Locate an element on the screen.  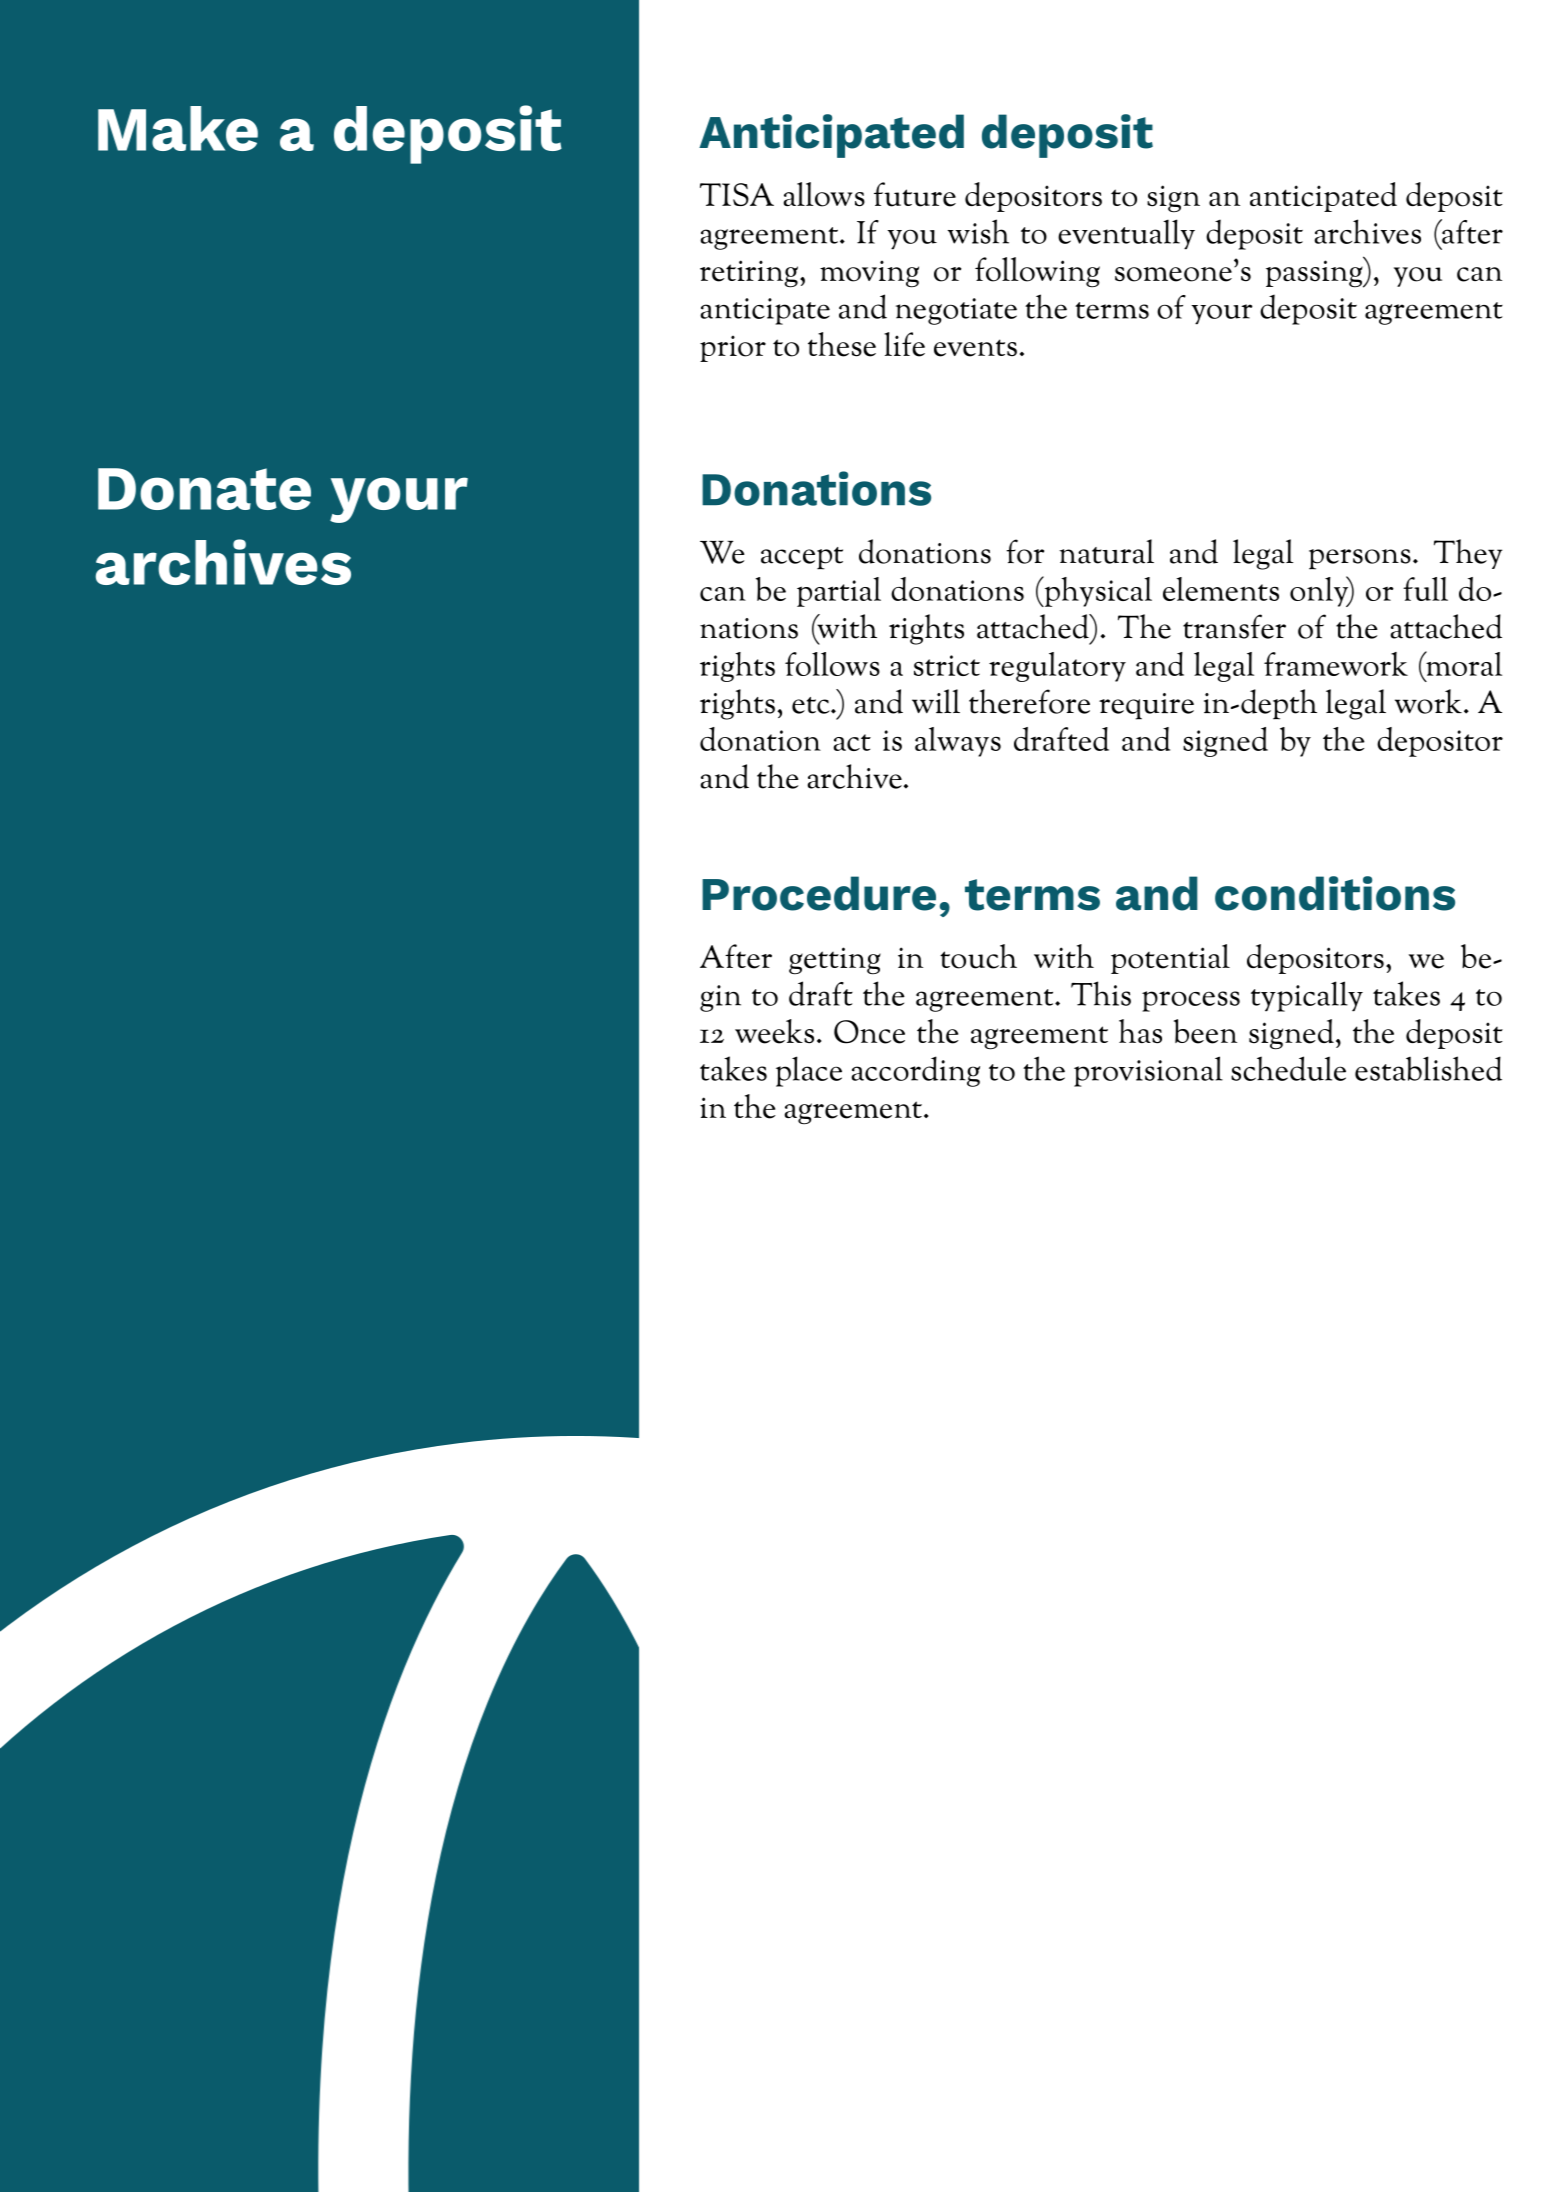
accept is located at coordinates (802, 558).
